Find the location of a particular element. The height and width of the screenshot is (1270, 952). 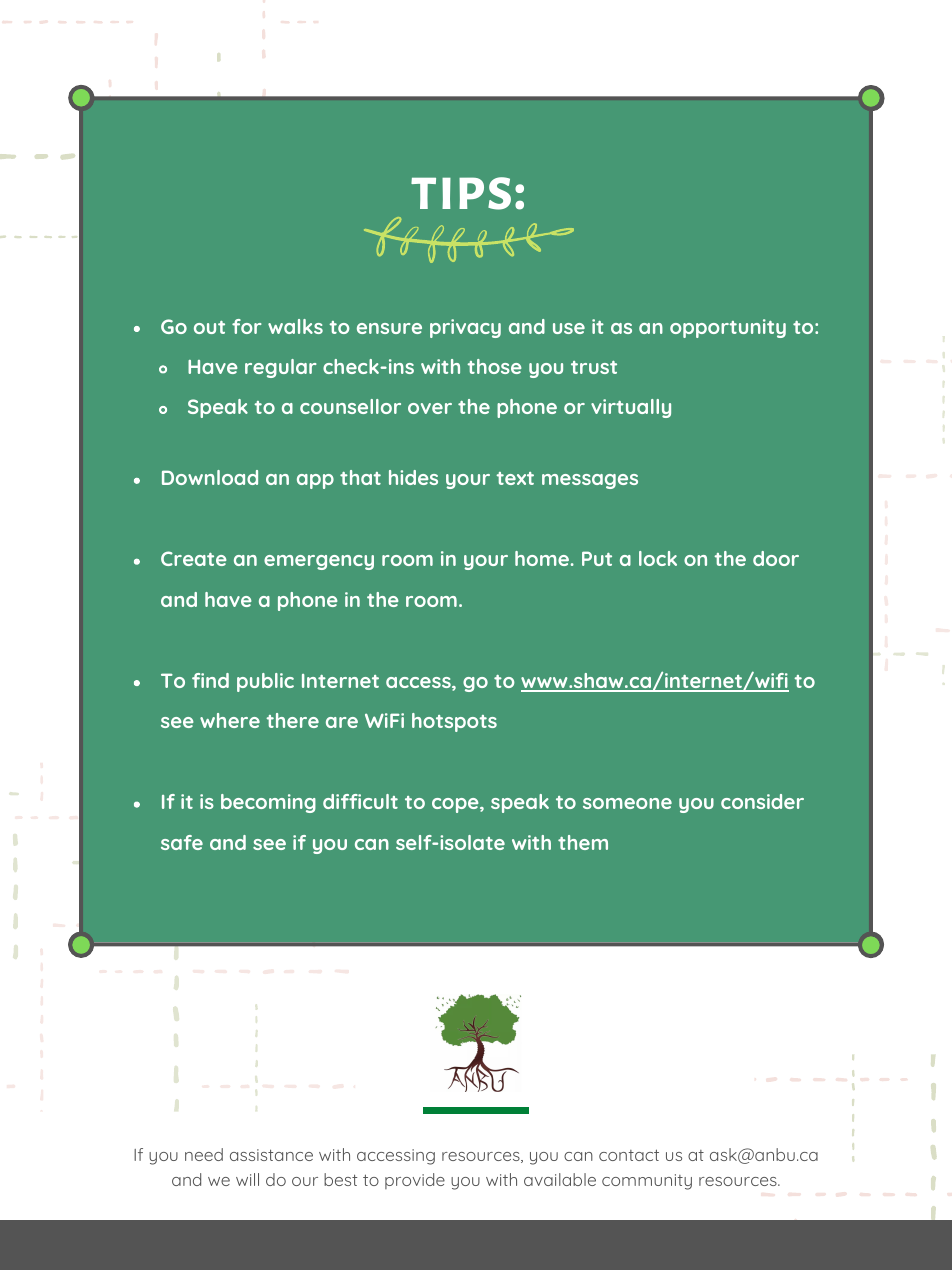

public is located at coordinates (265, 682).
